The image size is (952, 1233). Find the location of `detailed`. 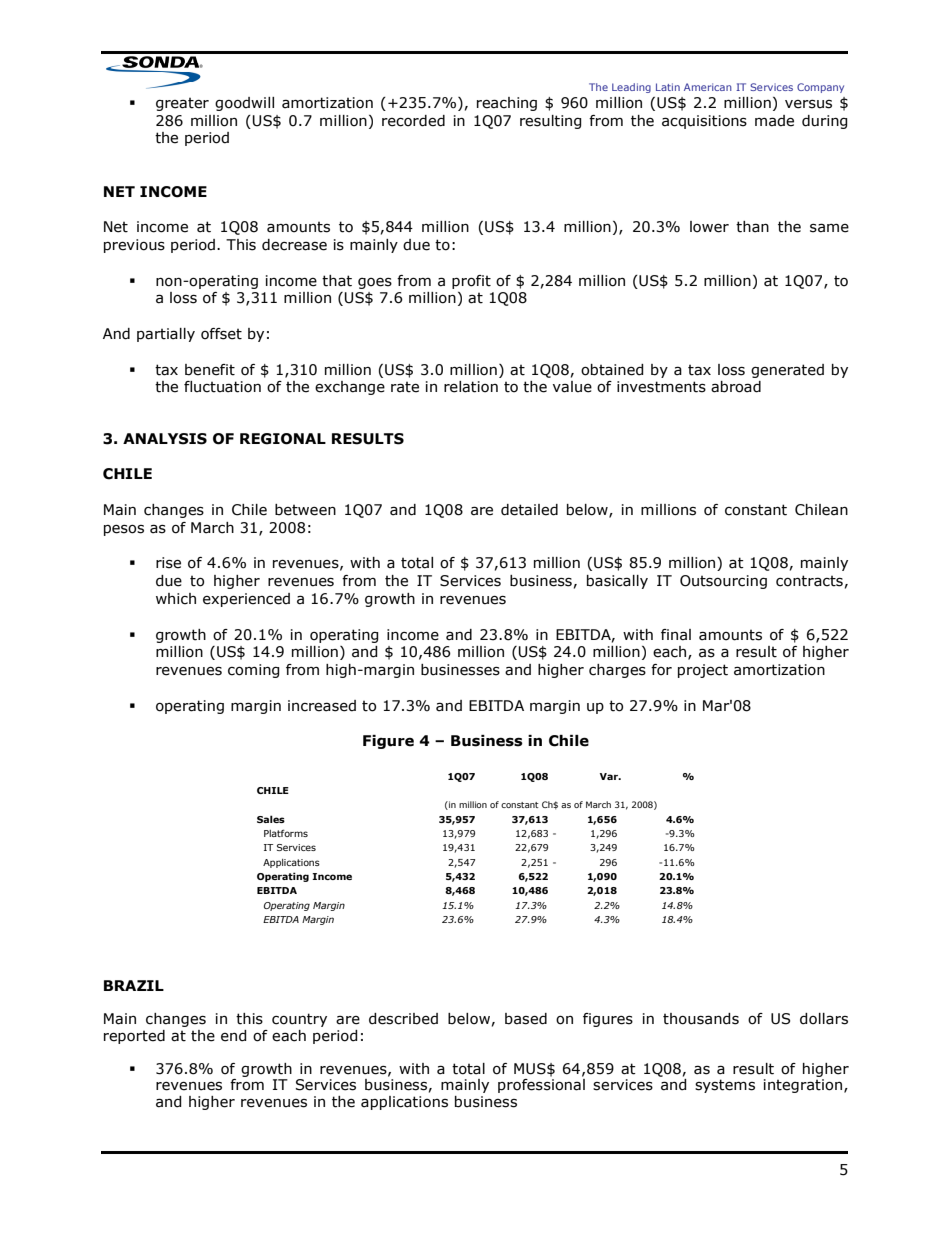

detailed is located at coordinates (529, 510).
